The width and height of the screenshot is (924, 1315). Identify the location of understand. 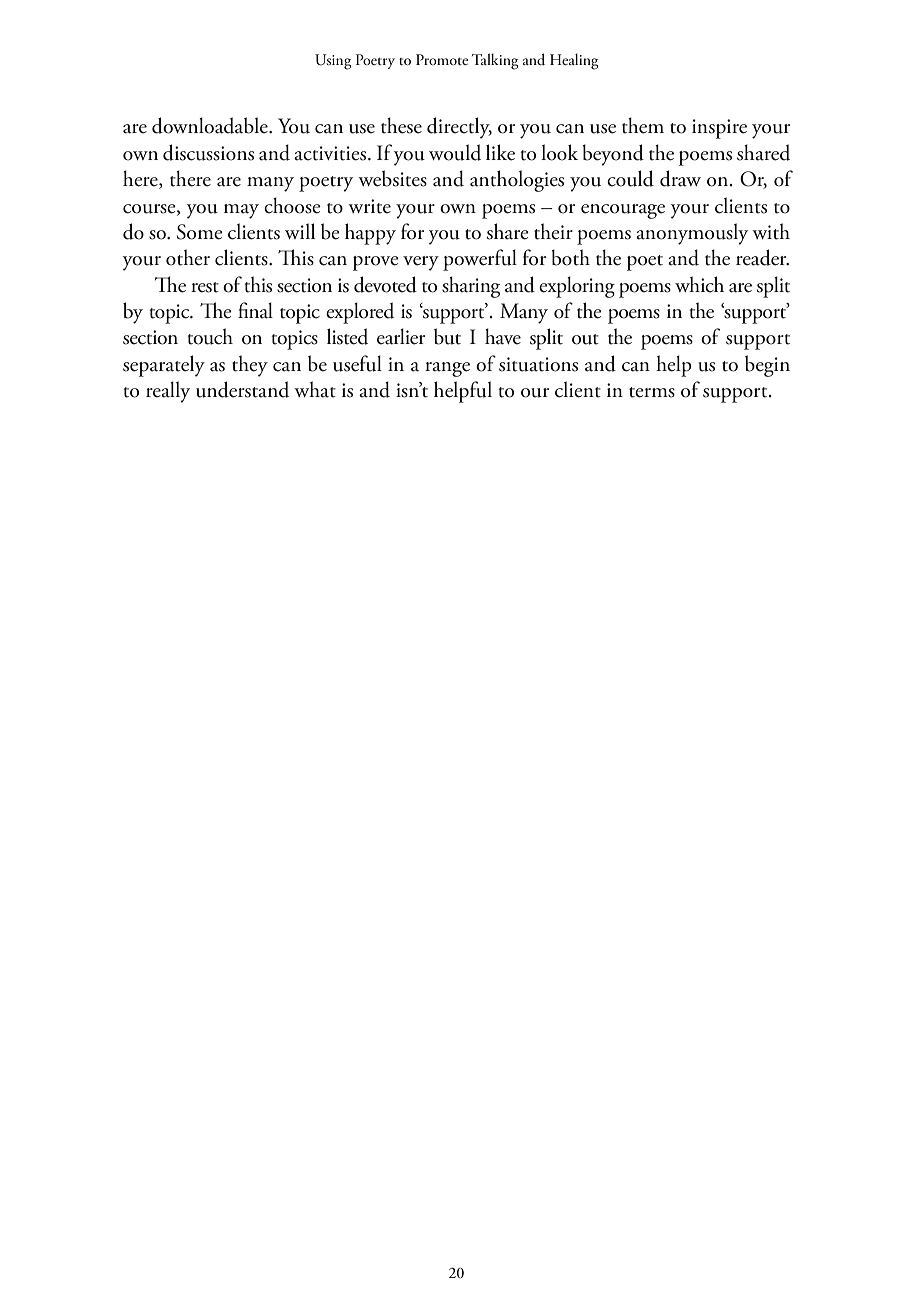
(242, 389).
